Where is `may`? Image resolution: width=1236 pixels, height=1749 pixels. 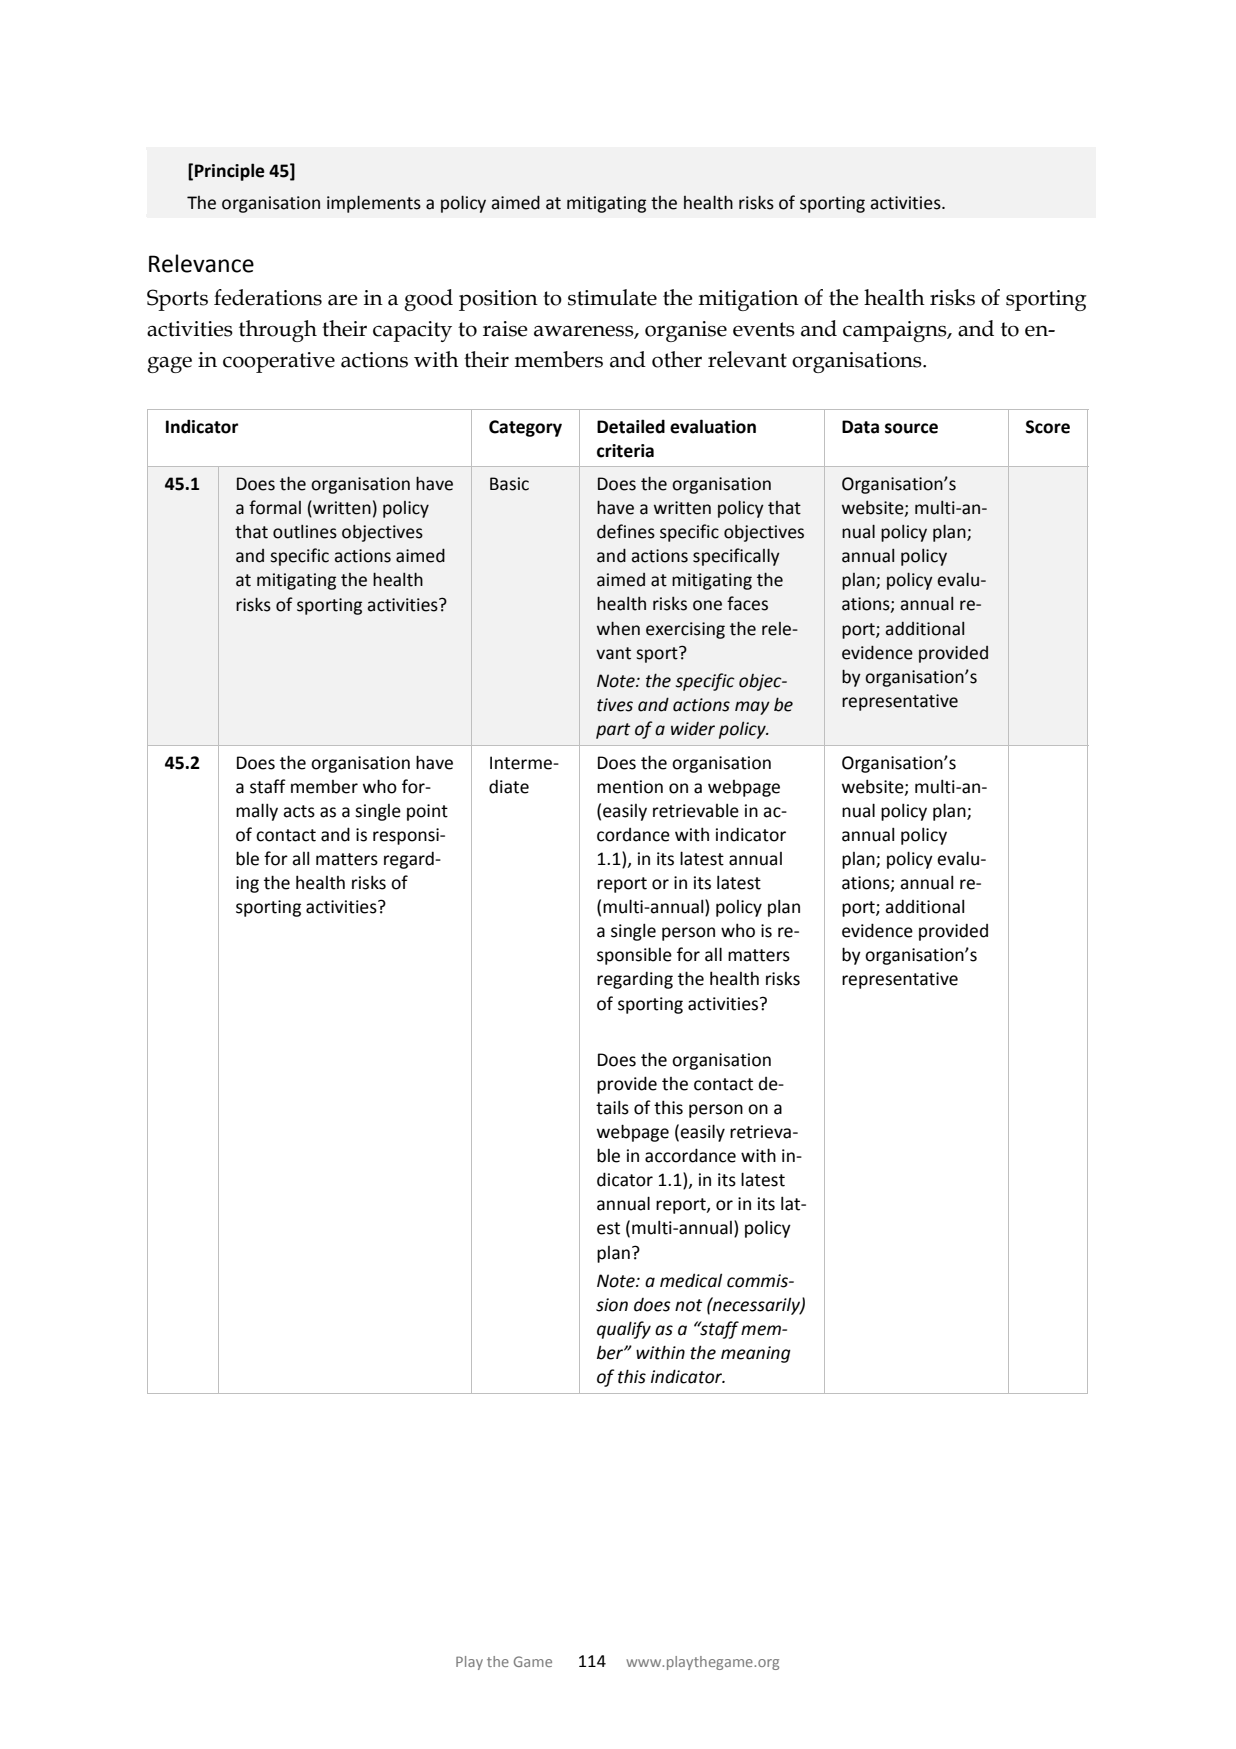
may is located at coordinates (752, 708).
